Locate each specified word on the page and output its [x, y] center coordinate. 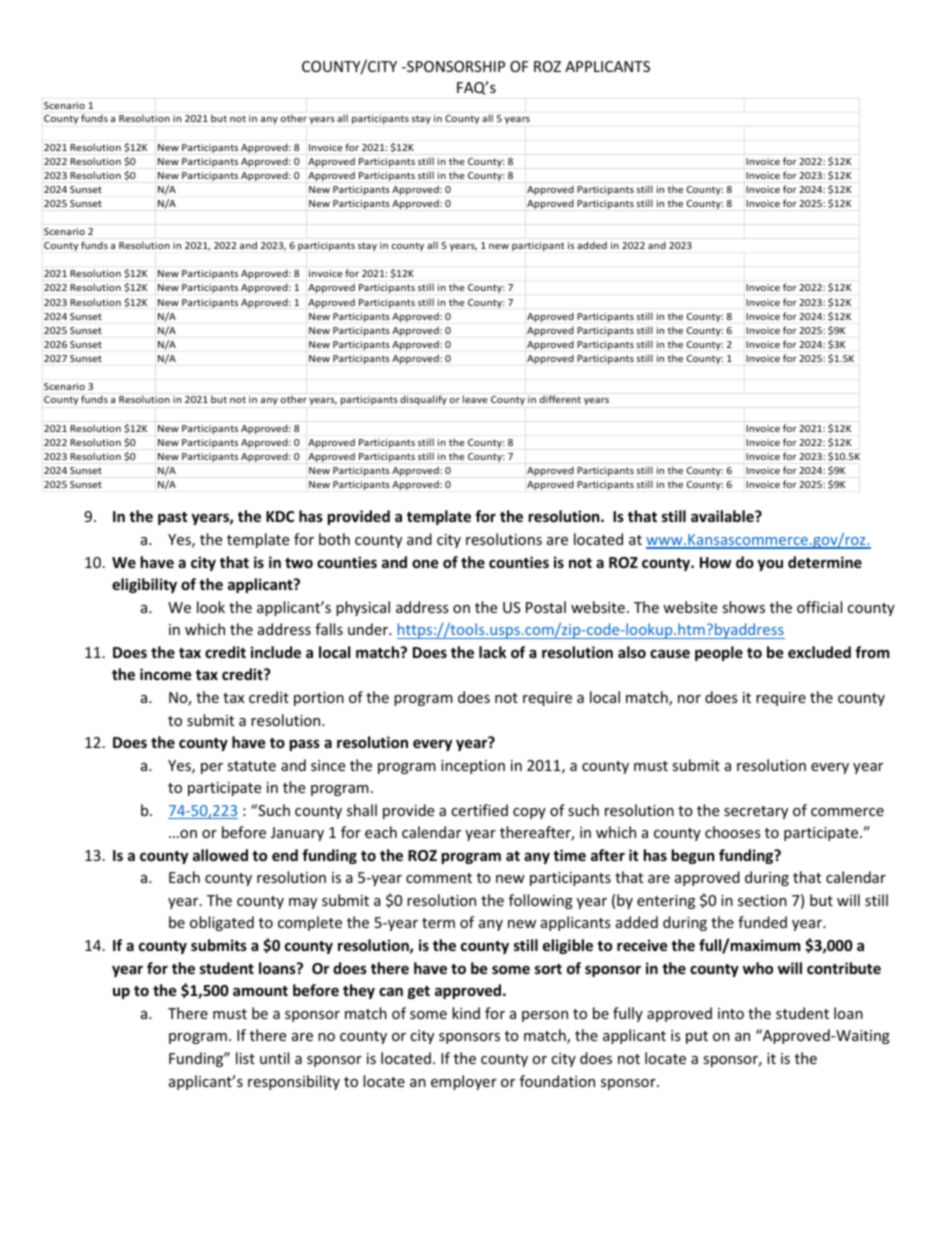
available [723, 516]
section [762, 900]
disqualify [423, 400]
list [245, 1058]
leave [475, 399]
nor [689, 699]
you [770, 565]
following [541, 901]
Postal [546, 607]
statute [251, 766]
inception [473, 767]
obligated [222, 923]
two [299, 563]
